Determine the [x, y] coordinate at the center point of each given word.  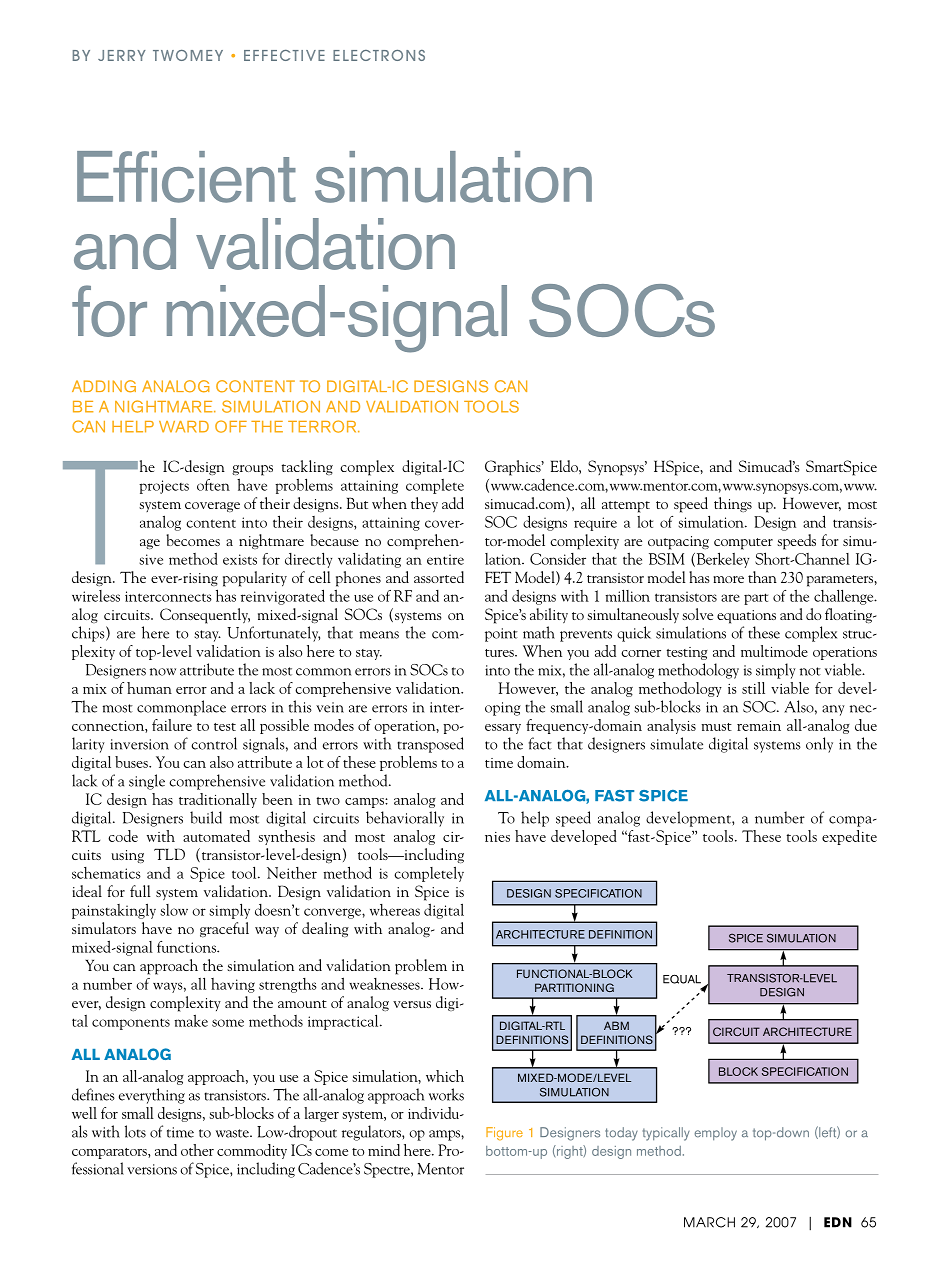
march [709, 1222]
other [197, 1150]
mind [384, 1150]
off [231, 426]
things [733, 504]
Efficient [186, 177]
